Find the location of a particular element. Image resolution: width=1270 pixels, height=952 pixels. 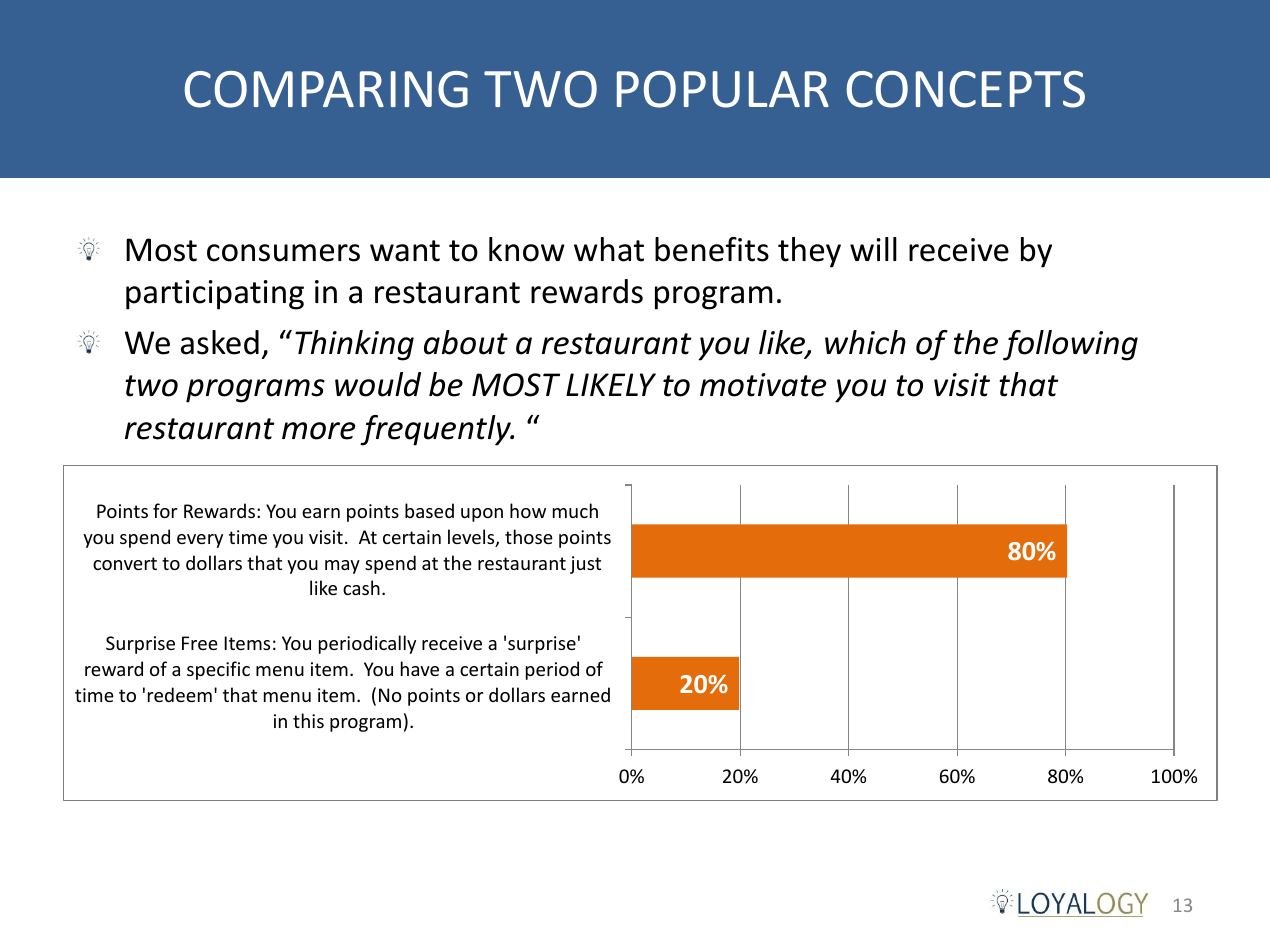

POPULAR is located at coordinates (723, 89).
